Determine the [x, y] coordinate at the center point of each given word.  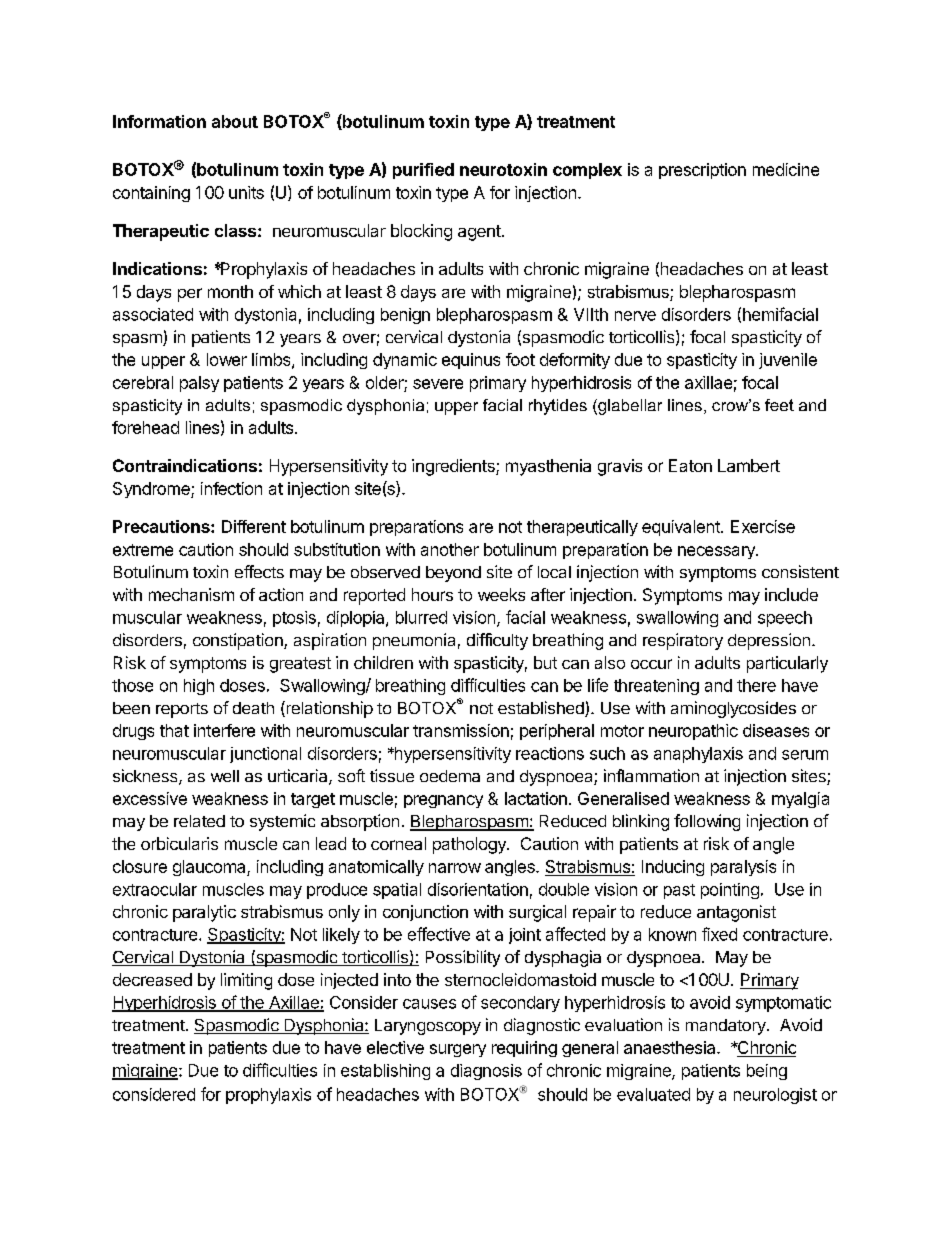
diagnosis [486, 1072]
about [235, 121]
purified [423, 171]
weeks [501, 594]
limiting [246, 981]
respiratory [683, 641]
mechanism [191, 594]
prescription [702, 171]
